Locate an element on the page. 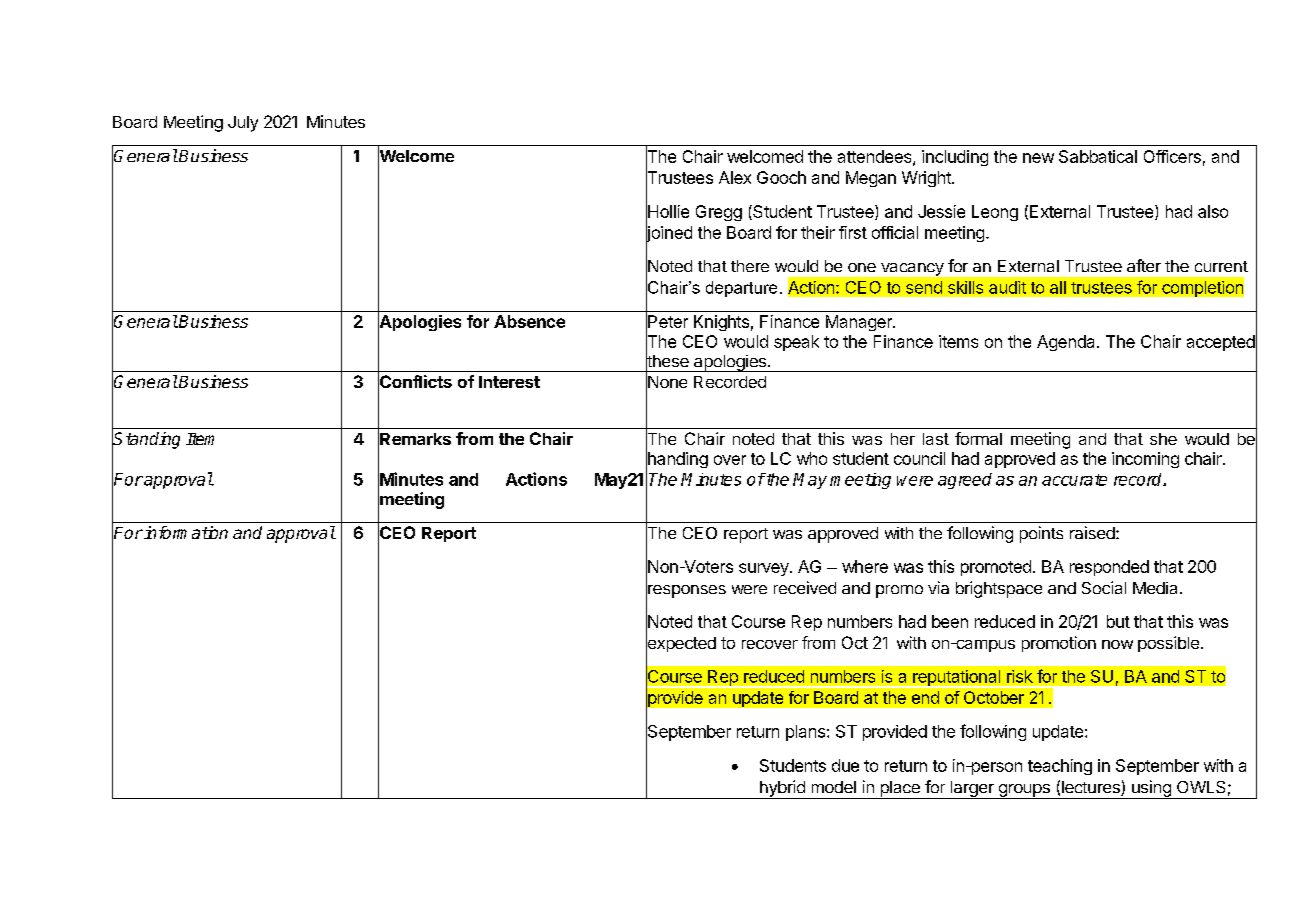 Image resolution: width=1307 pixels, height=924 pixels. departure is located at coordinates (741, 289).
